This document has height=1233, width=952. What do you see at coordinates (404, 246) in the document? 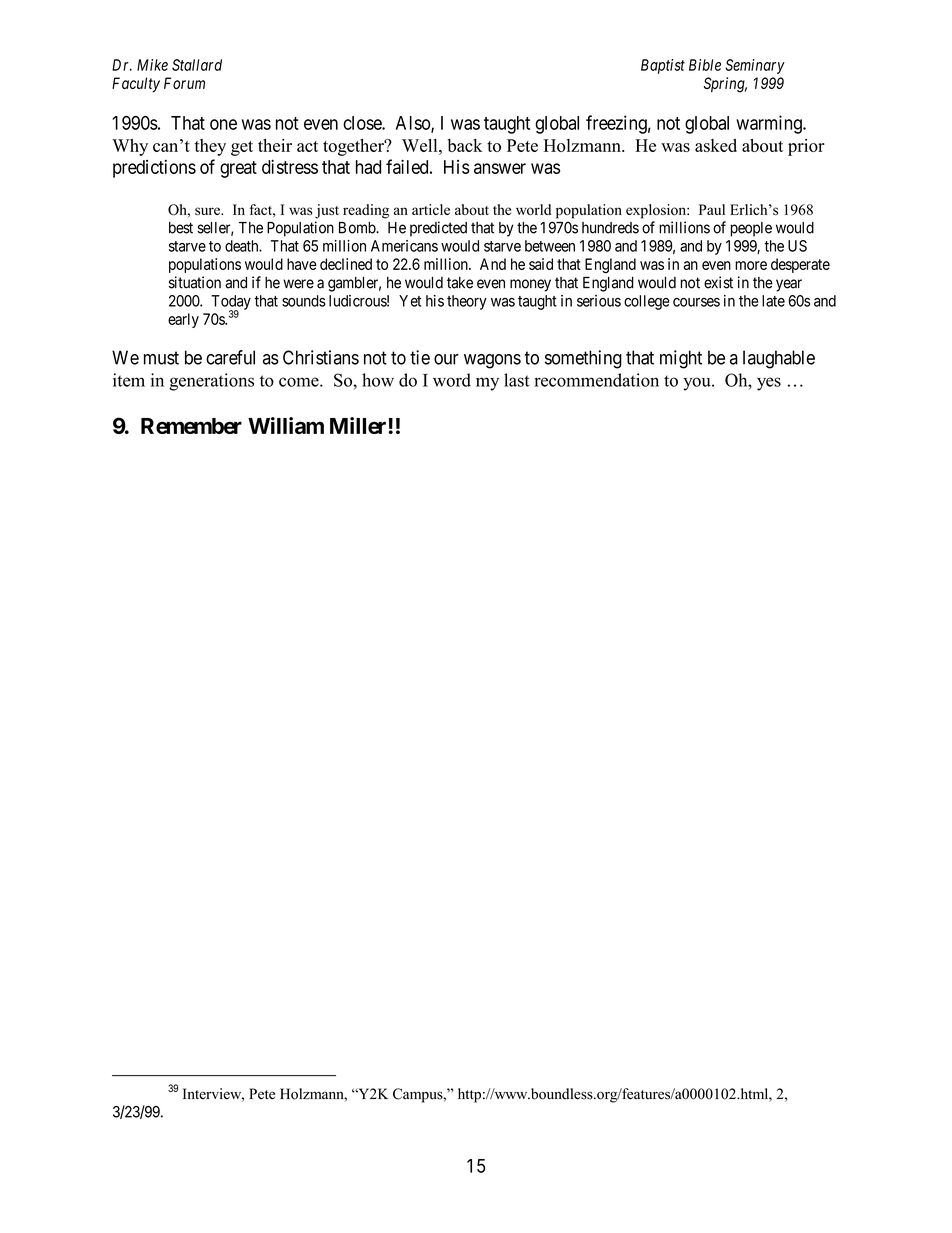
I see `Americans` at bounding box center [404, 246].
